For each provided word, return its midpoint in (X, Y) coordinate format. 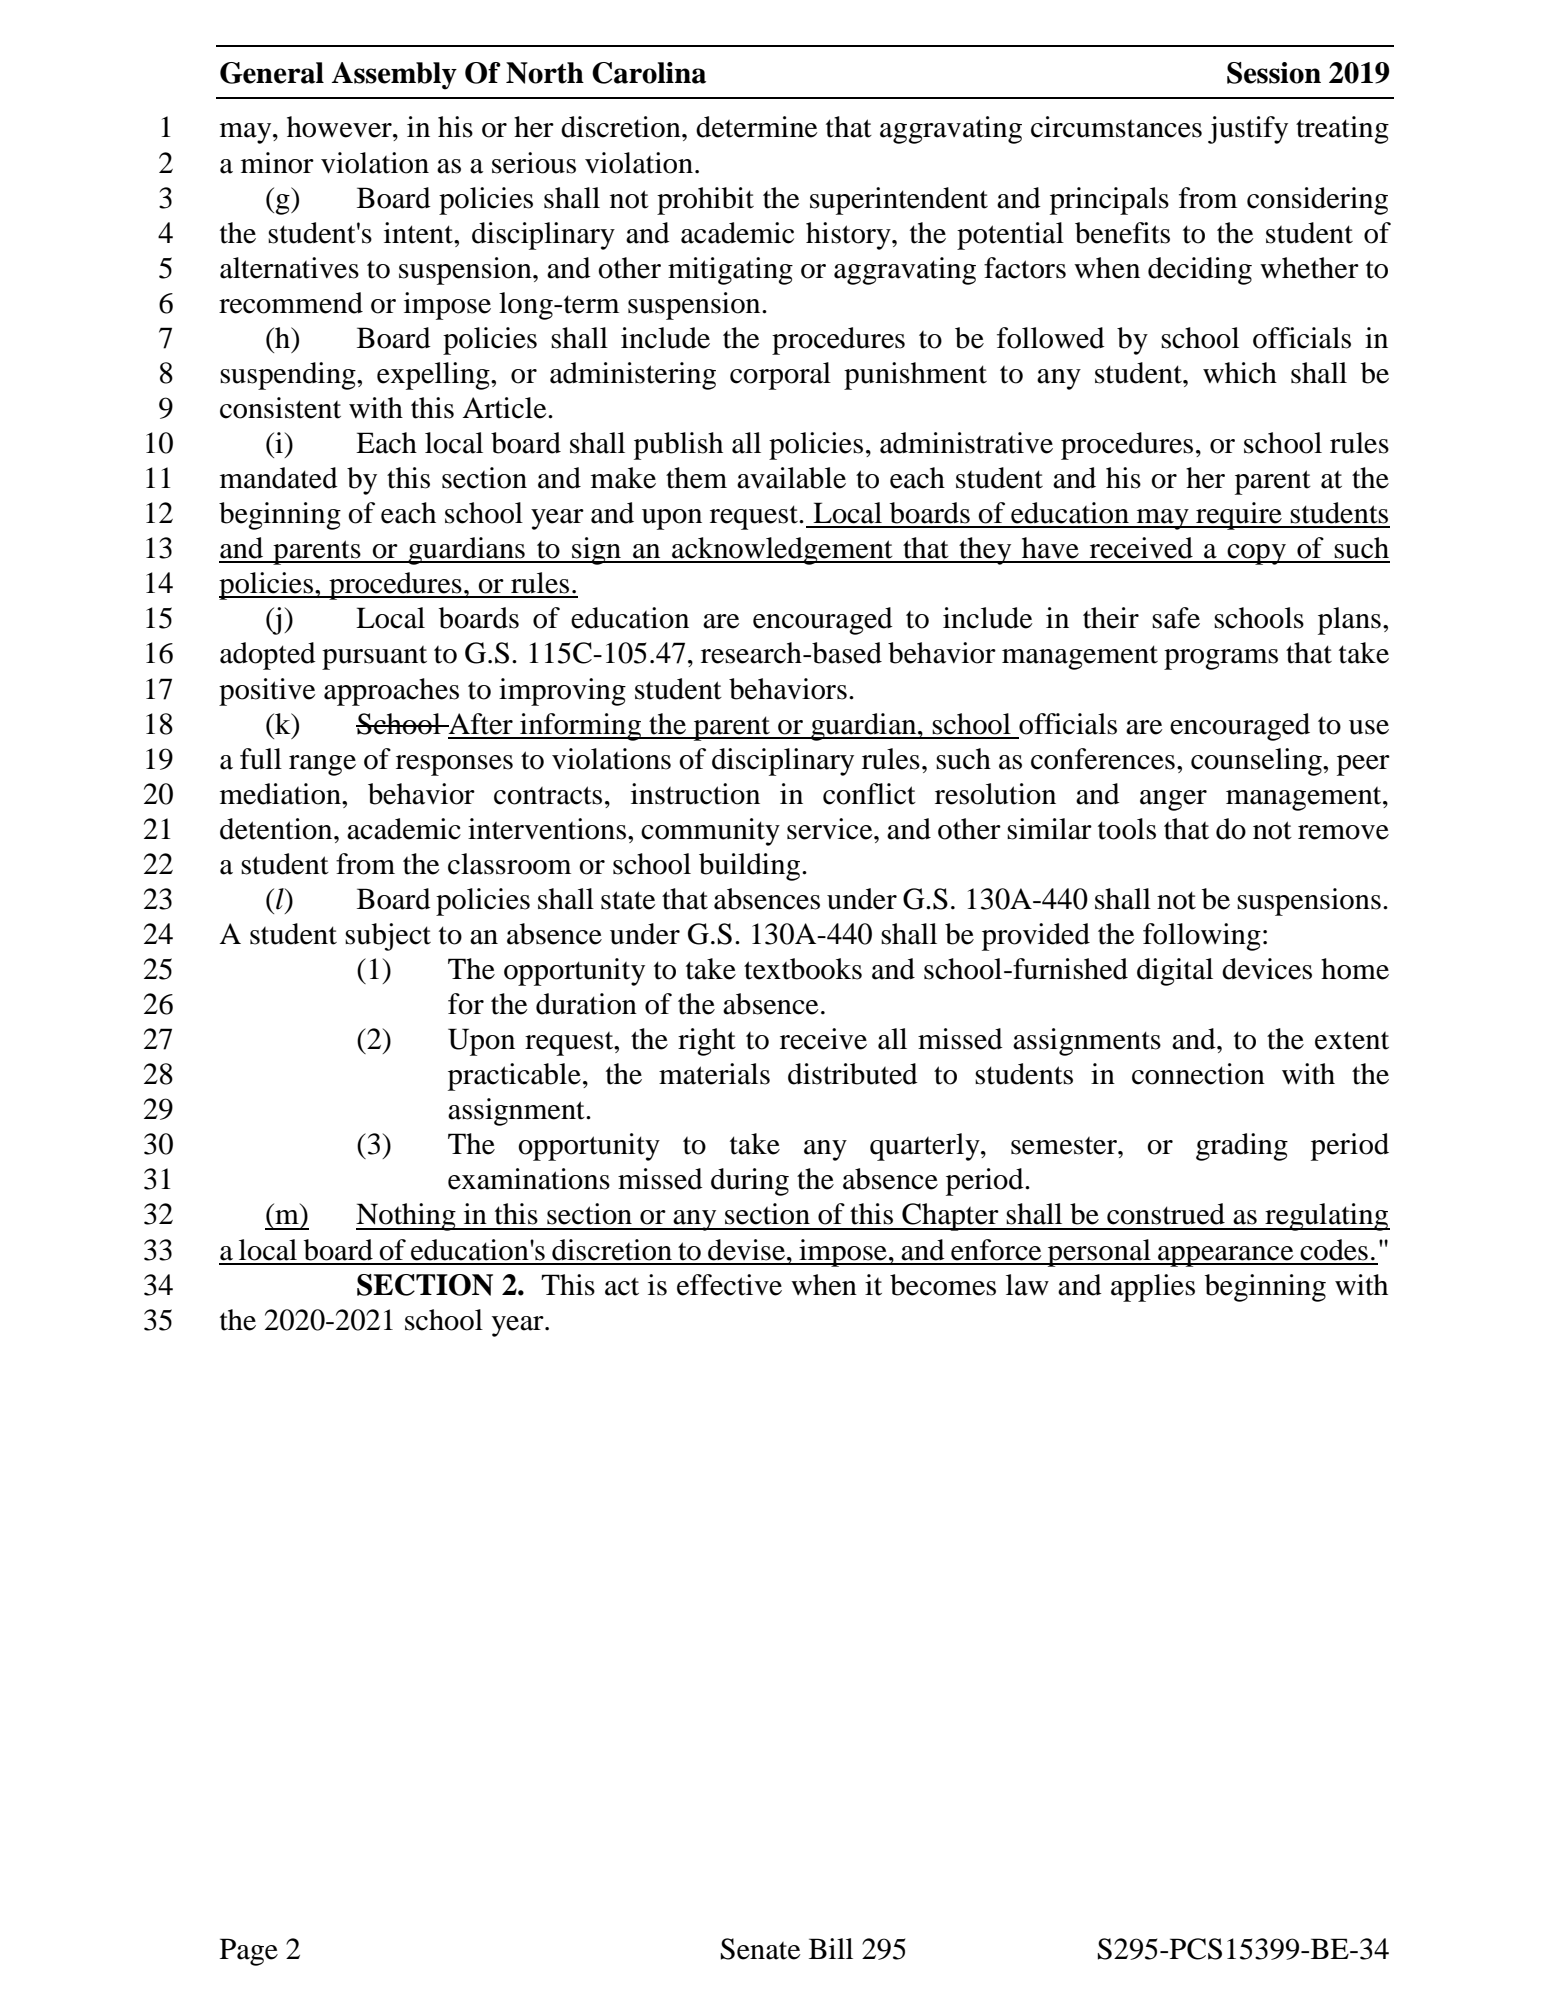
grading (1242, 1147)
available (791, 478)
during (750, 1182)
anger (1173, 800)
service (831, 829)
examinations (529, 1179)
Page (249, 1952)
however (340, 127)
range (322, 765)
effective (729, 1285)
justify (1248, 130)
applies (1153, 1288)
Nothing (407, 1217)
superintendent (899, 201)
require (1239, 516)
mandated (279, 478)
